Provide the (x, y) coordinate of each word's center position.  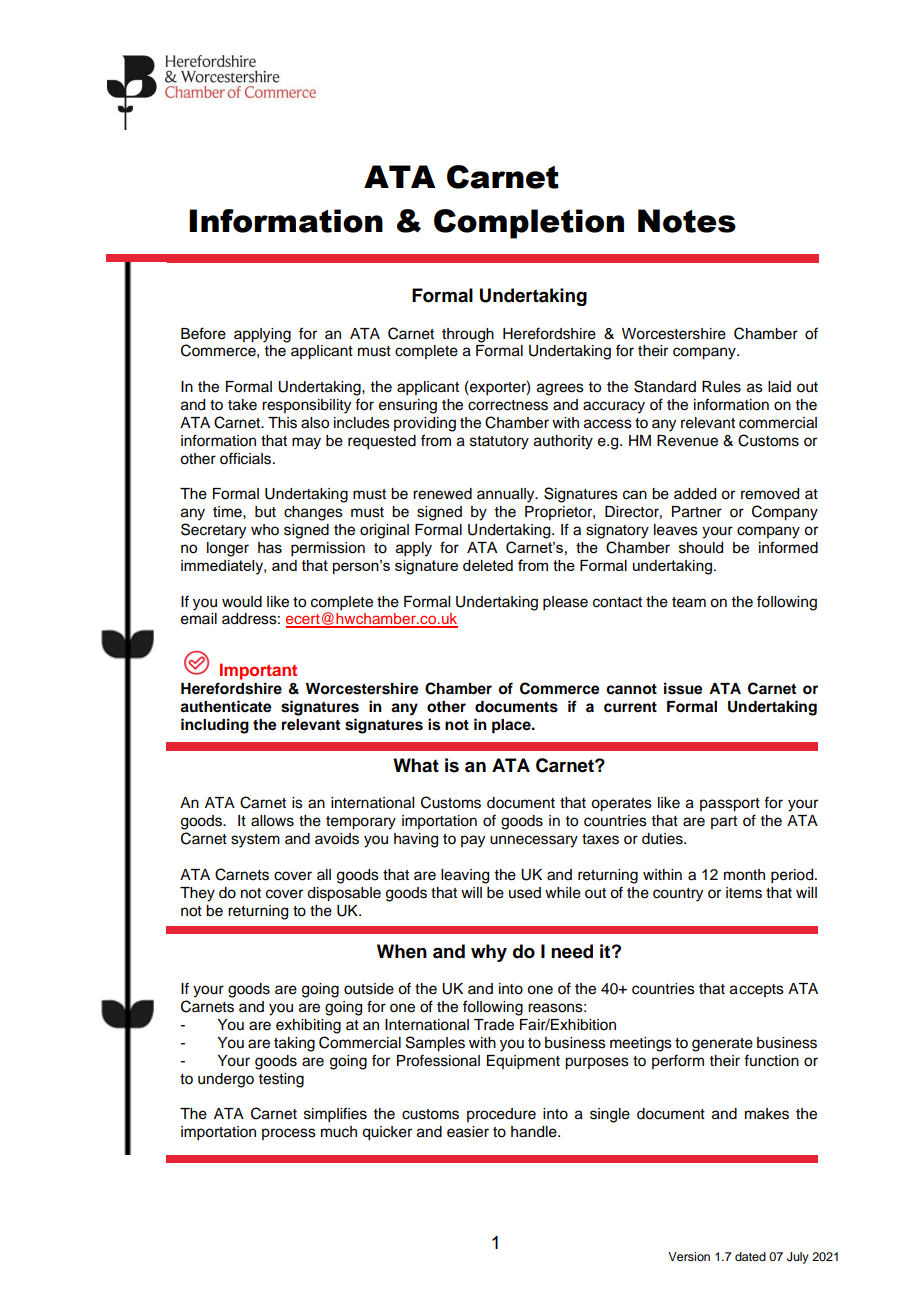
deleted (488, 565)
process (289, 1134)
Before (203, 333)
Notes (687, 221)
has (270, 548)
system (255, 841)
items (744, 893)
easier (468, 1132)
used (525, 893)
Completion (529, 224)
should (701, 548)
